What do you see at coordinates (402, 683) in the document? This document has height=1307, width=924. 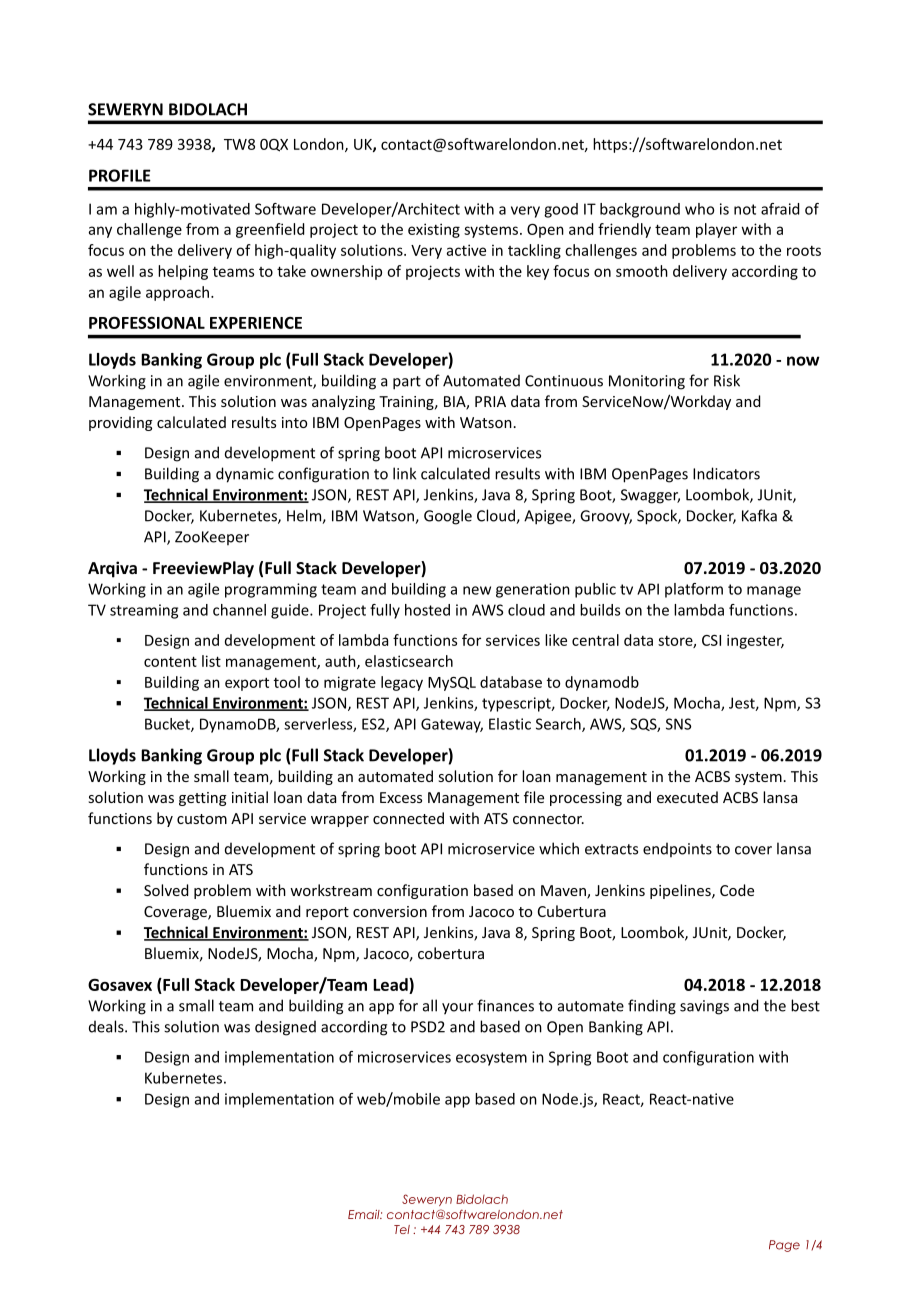 I see `legacy` at bounding box center [402, 683].
